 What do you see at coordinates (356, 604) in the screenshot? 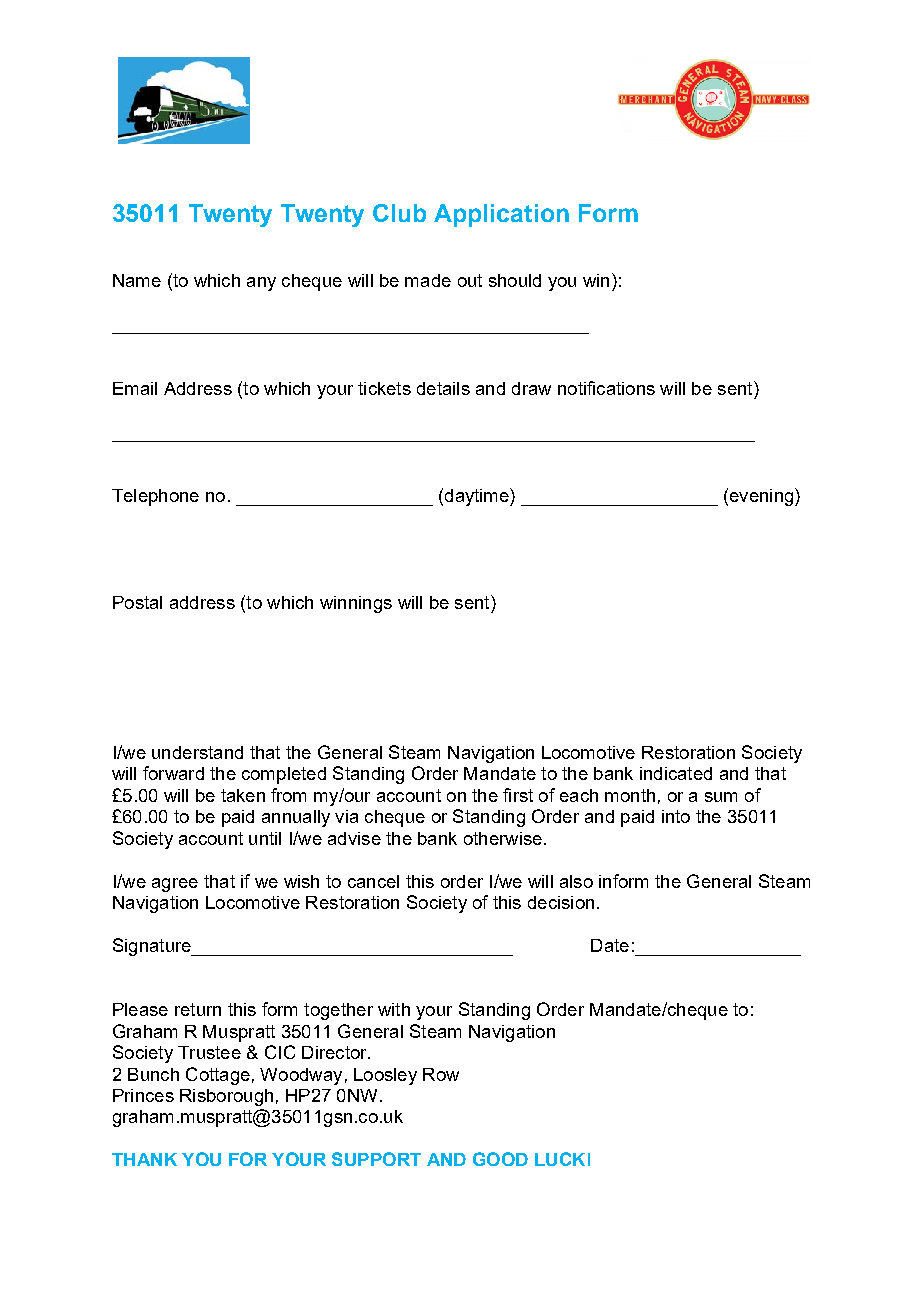
I see `winnings` at bounding box center [356, 604].
